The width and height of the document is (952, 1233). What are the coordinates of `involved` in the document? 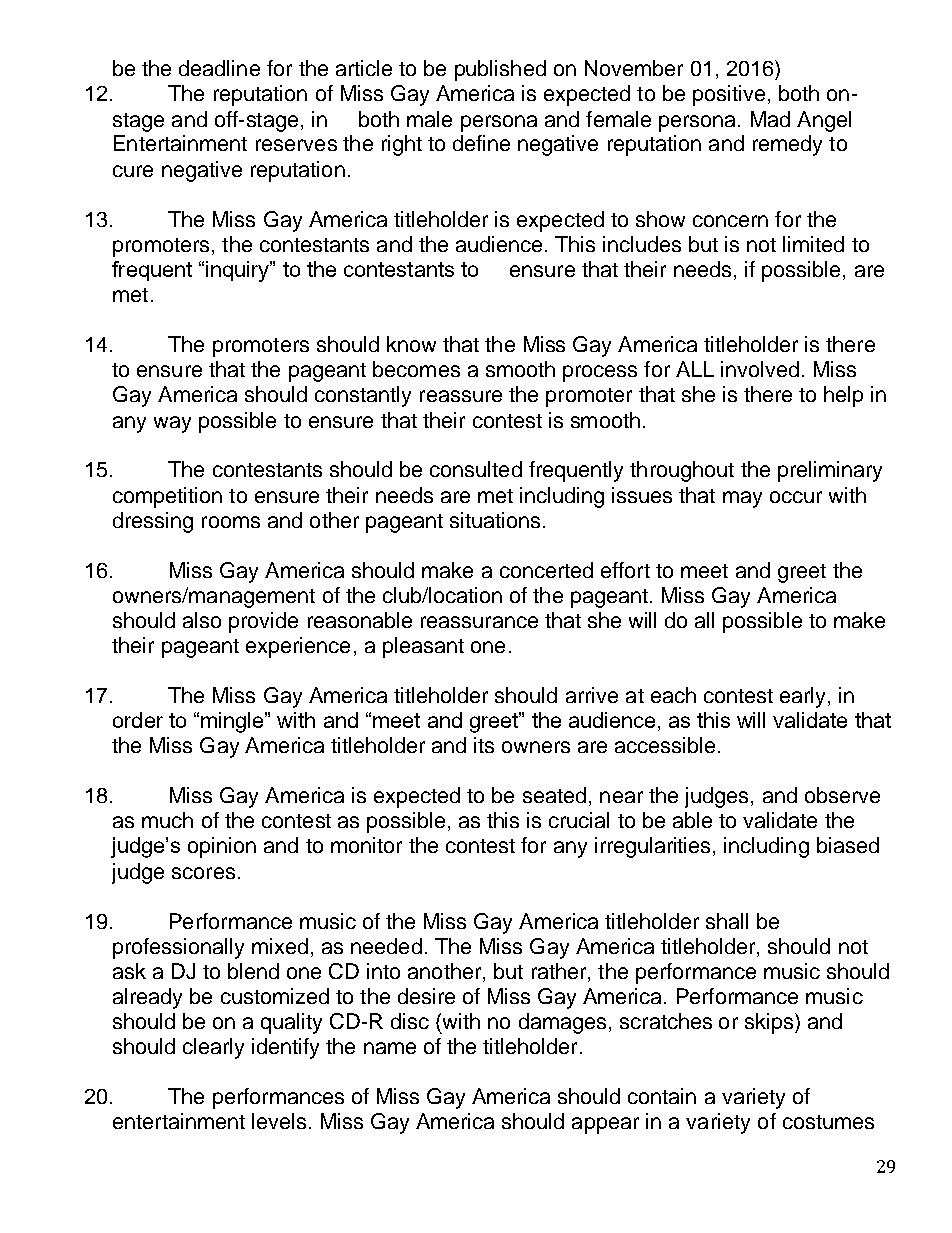 It's located at (760, 369).
